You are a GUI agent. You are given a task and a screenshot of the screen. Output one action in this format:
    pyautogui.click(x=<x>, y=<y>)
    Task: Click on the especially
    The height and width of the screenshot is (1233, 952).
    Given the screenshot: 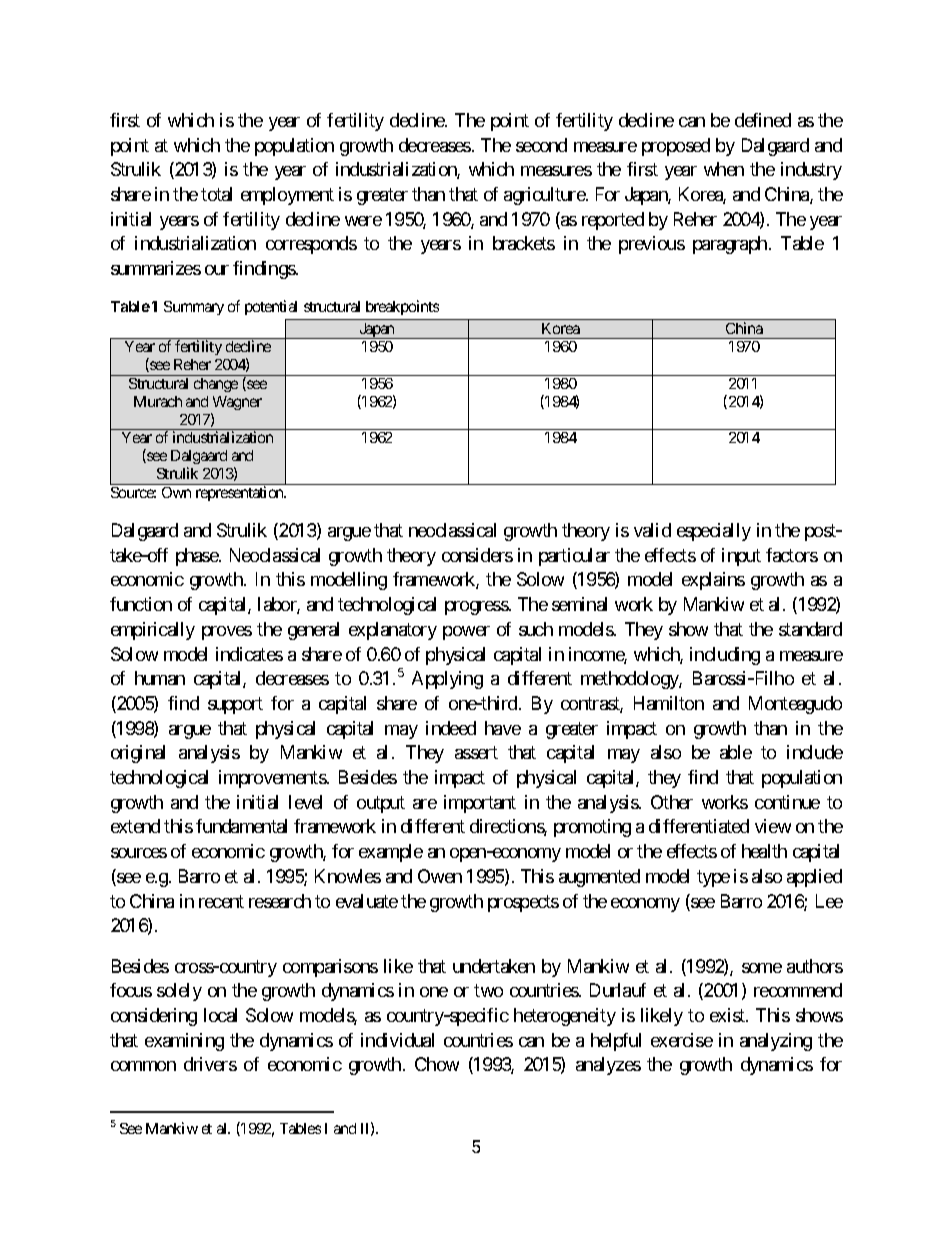 What is the action you would take?
    pyautogui.click(x=714, y=532)
